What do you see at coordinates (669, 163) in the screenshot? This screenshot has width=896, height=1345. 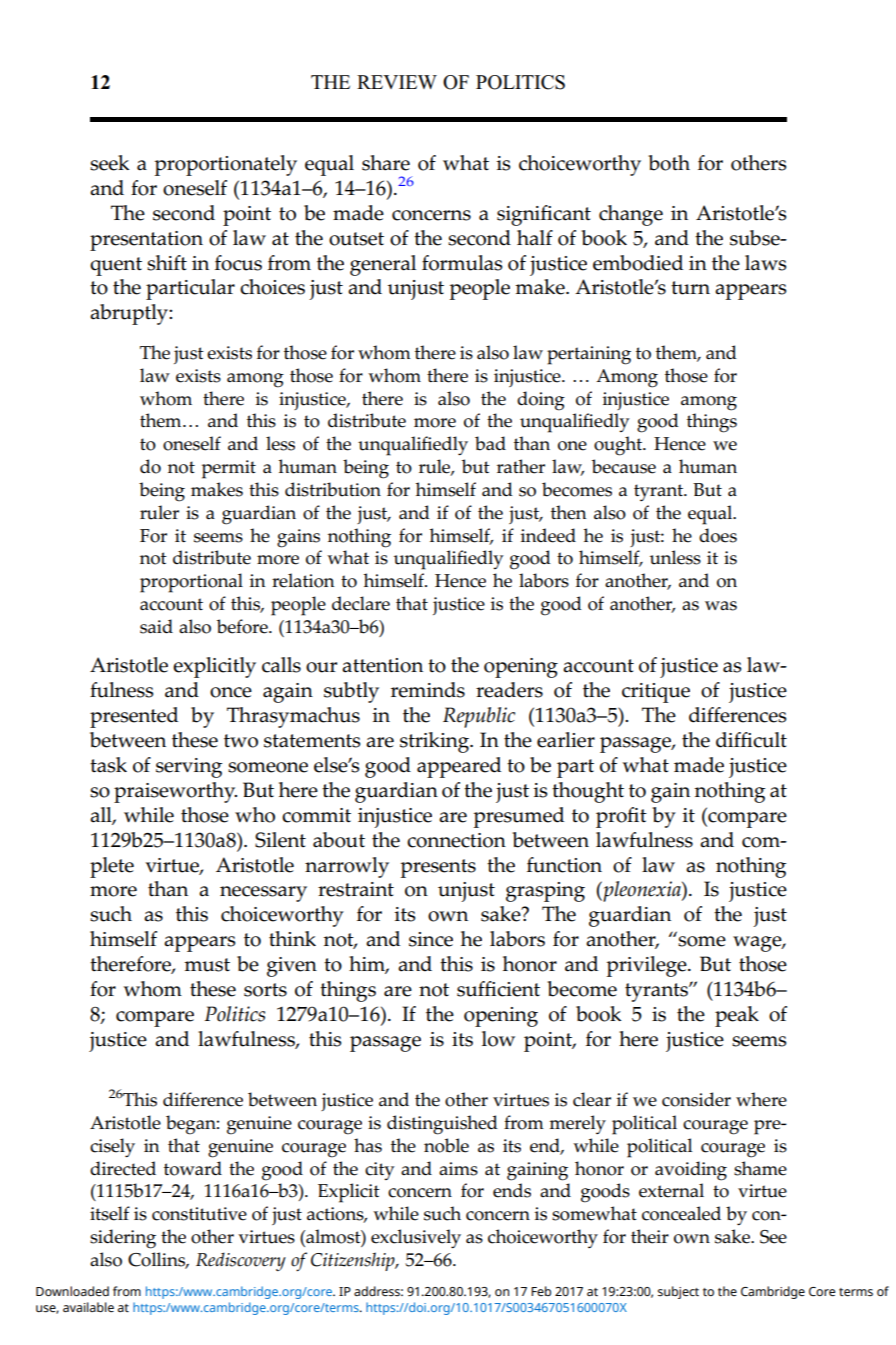 I see `both` at bounding box center [669, 163].
